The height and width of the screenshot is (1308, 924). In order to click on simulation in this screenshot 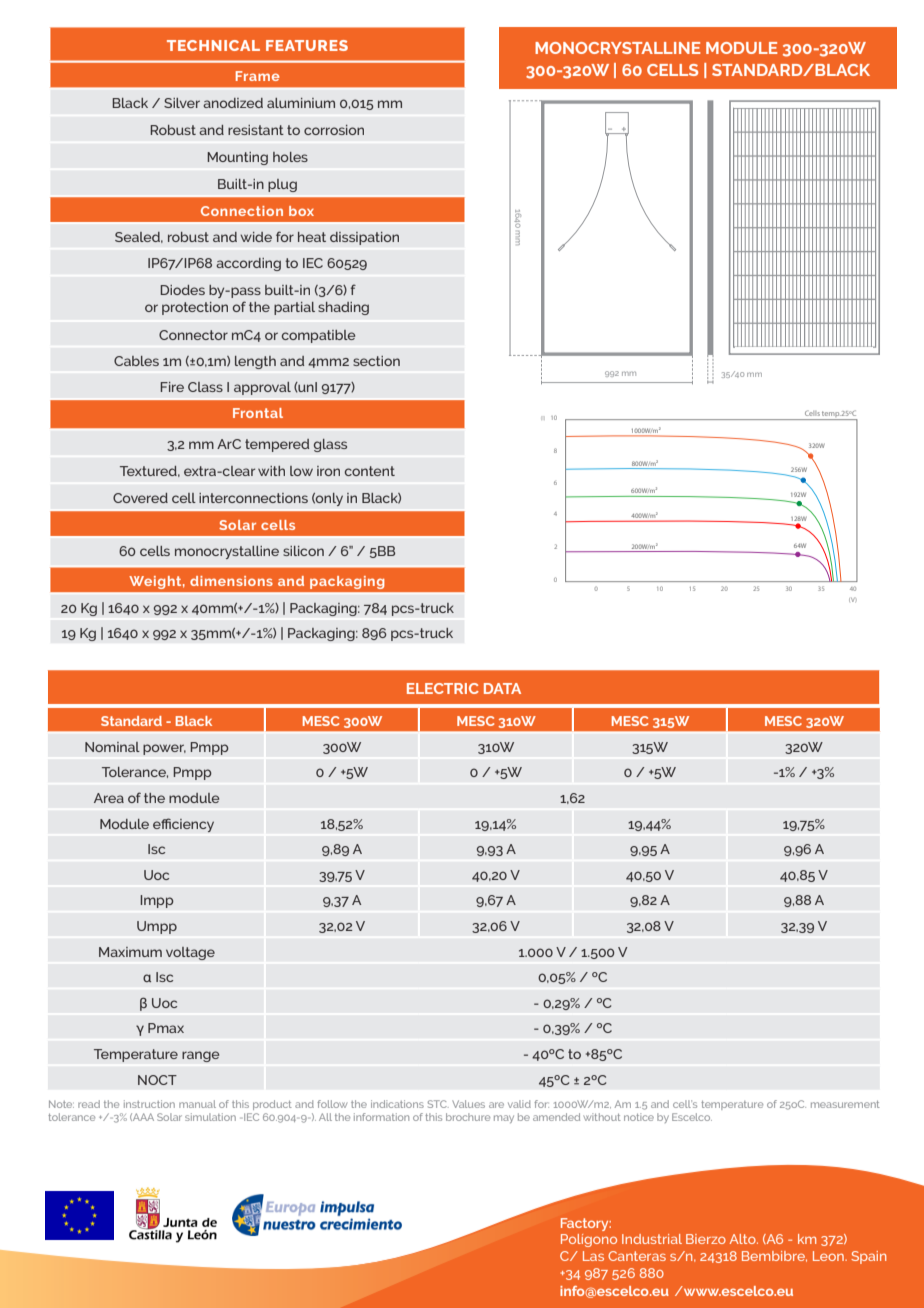, I will do `click(210, 1117)`.
